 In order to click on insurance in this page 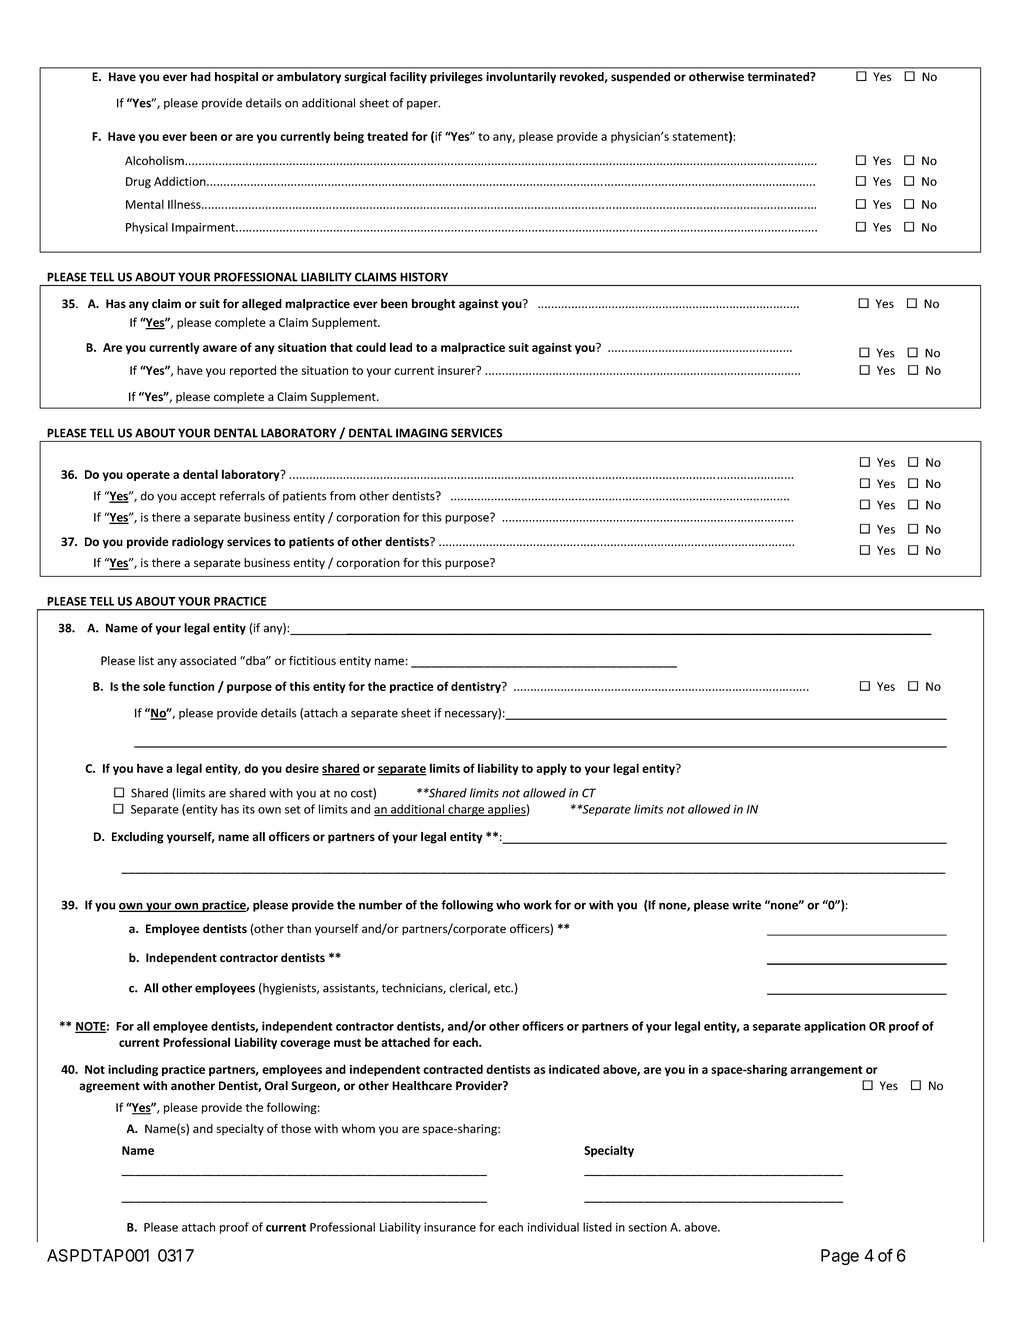, I will do `click(450, 1227)`.
